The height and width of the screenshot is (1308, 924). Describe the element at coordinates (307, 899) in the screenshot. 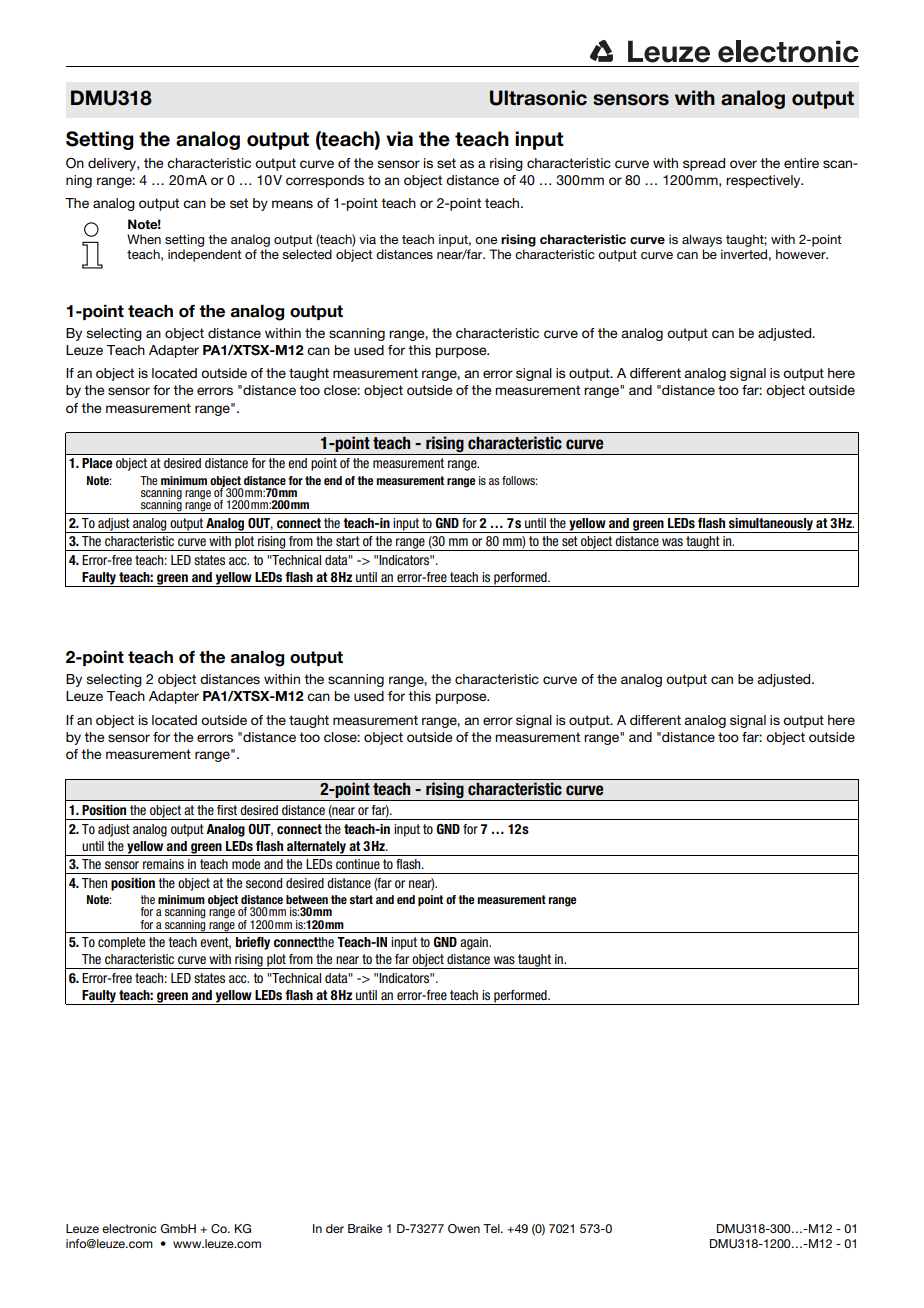

I see `between` at that location.
